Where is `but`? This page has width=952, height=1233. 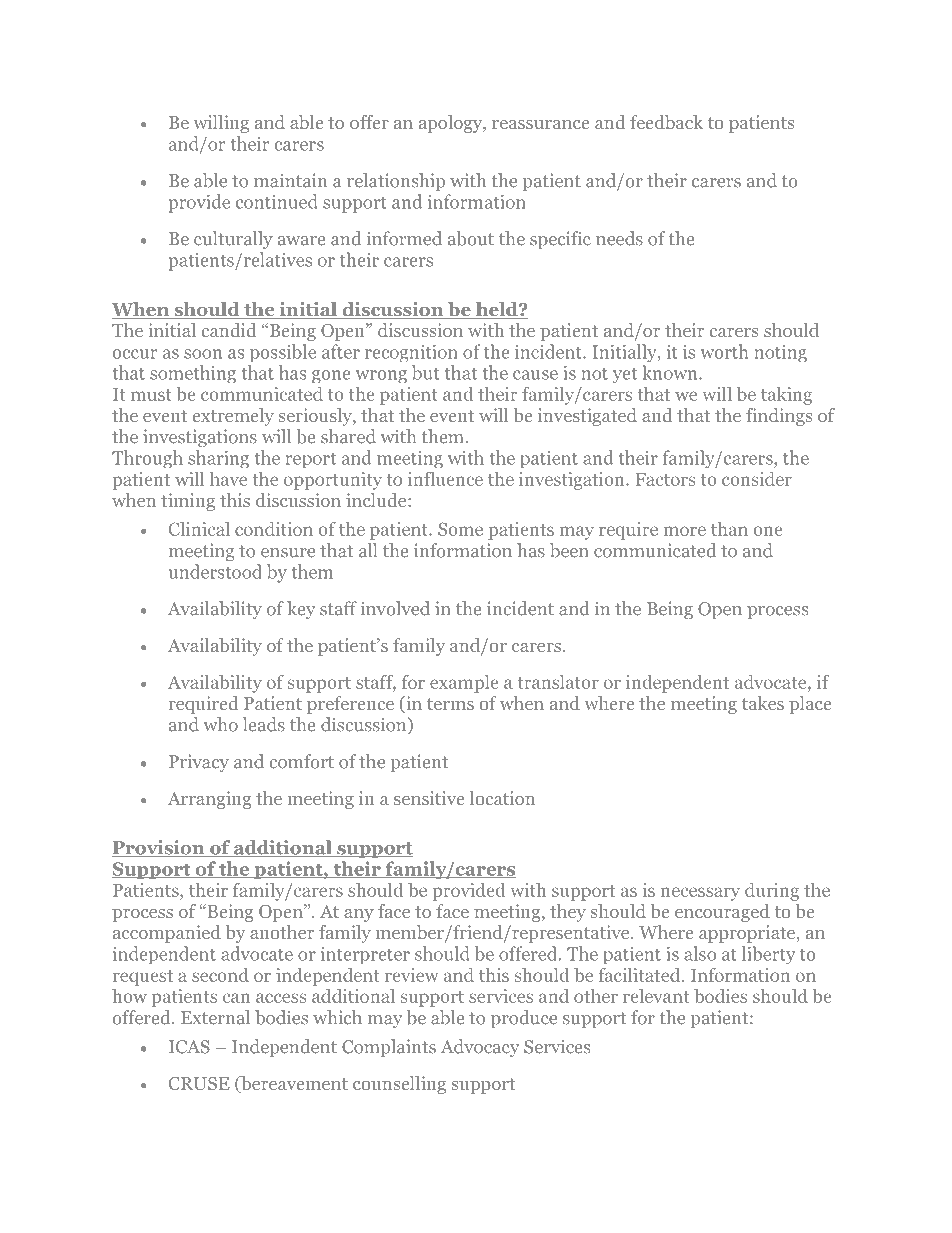
but is located at coordinates (425, 372).
